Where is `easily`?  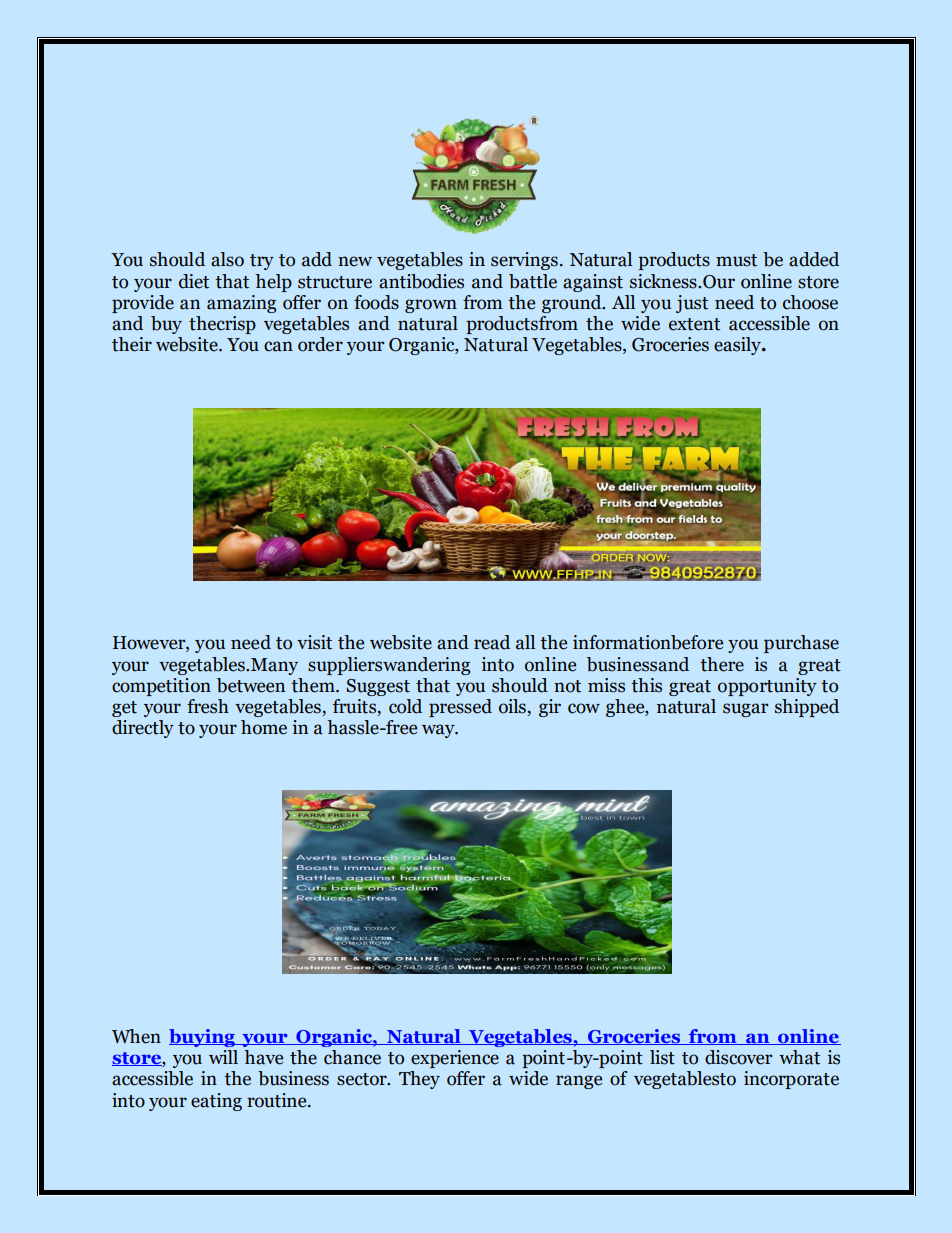 easily is located at coordinates (738, 346).
